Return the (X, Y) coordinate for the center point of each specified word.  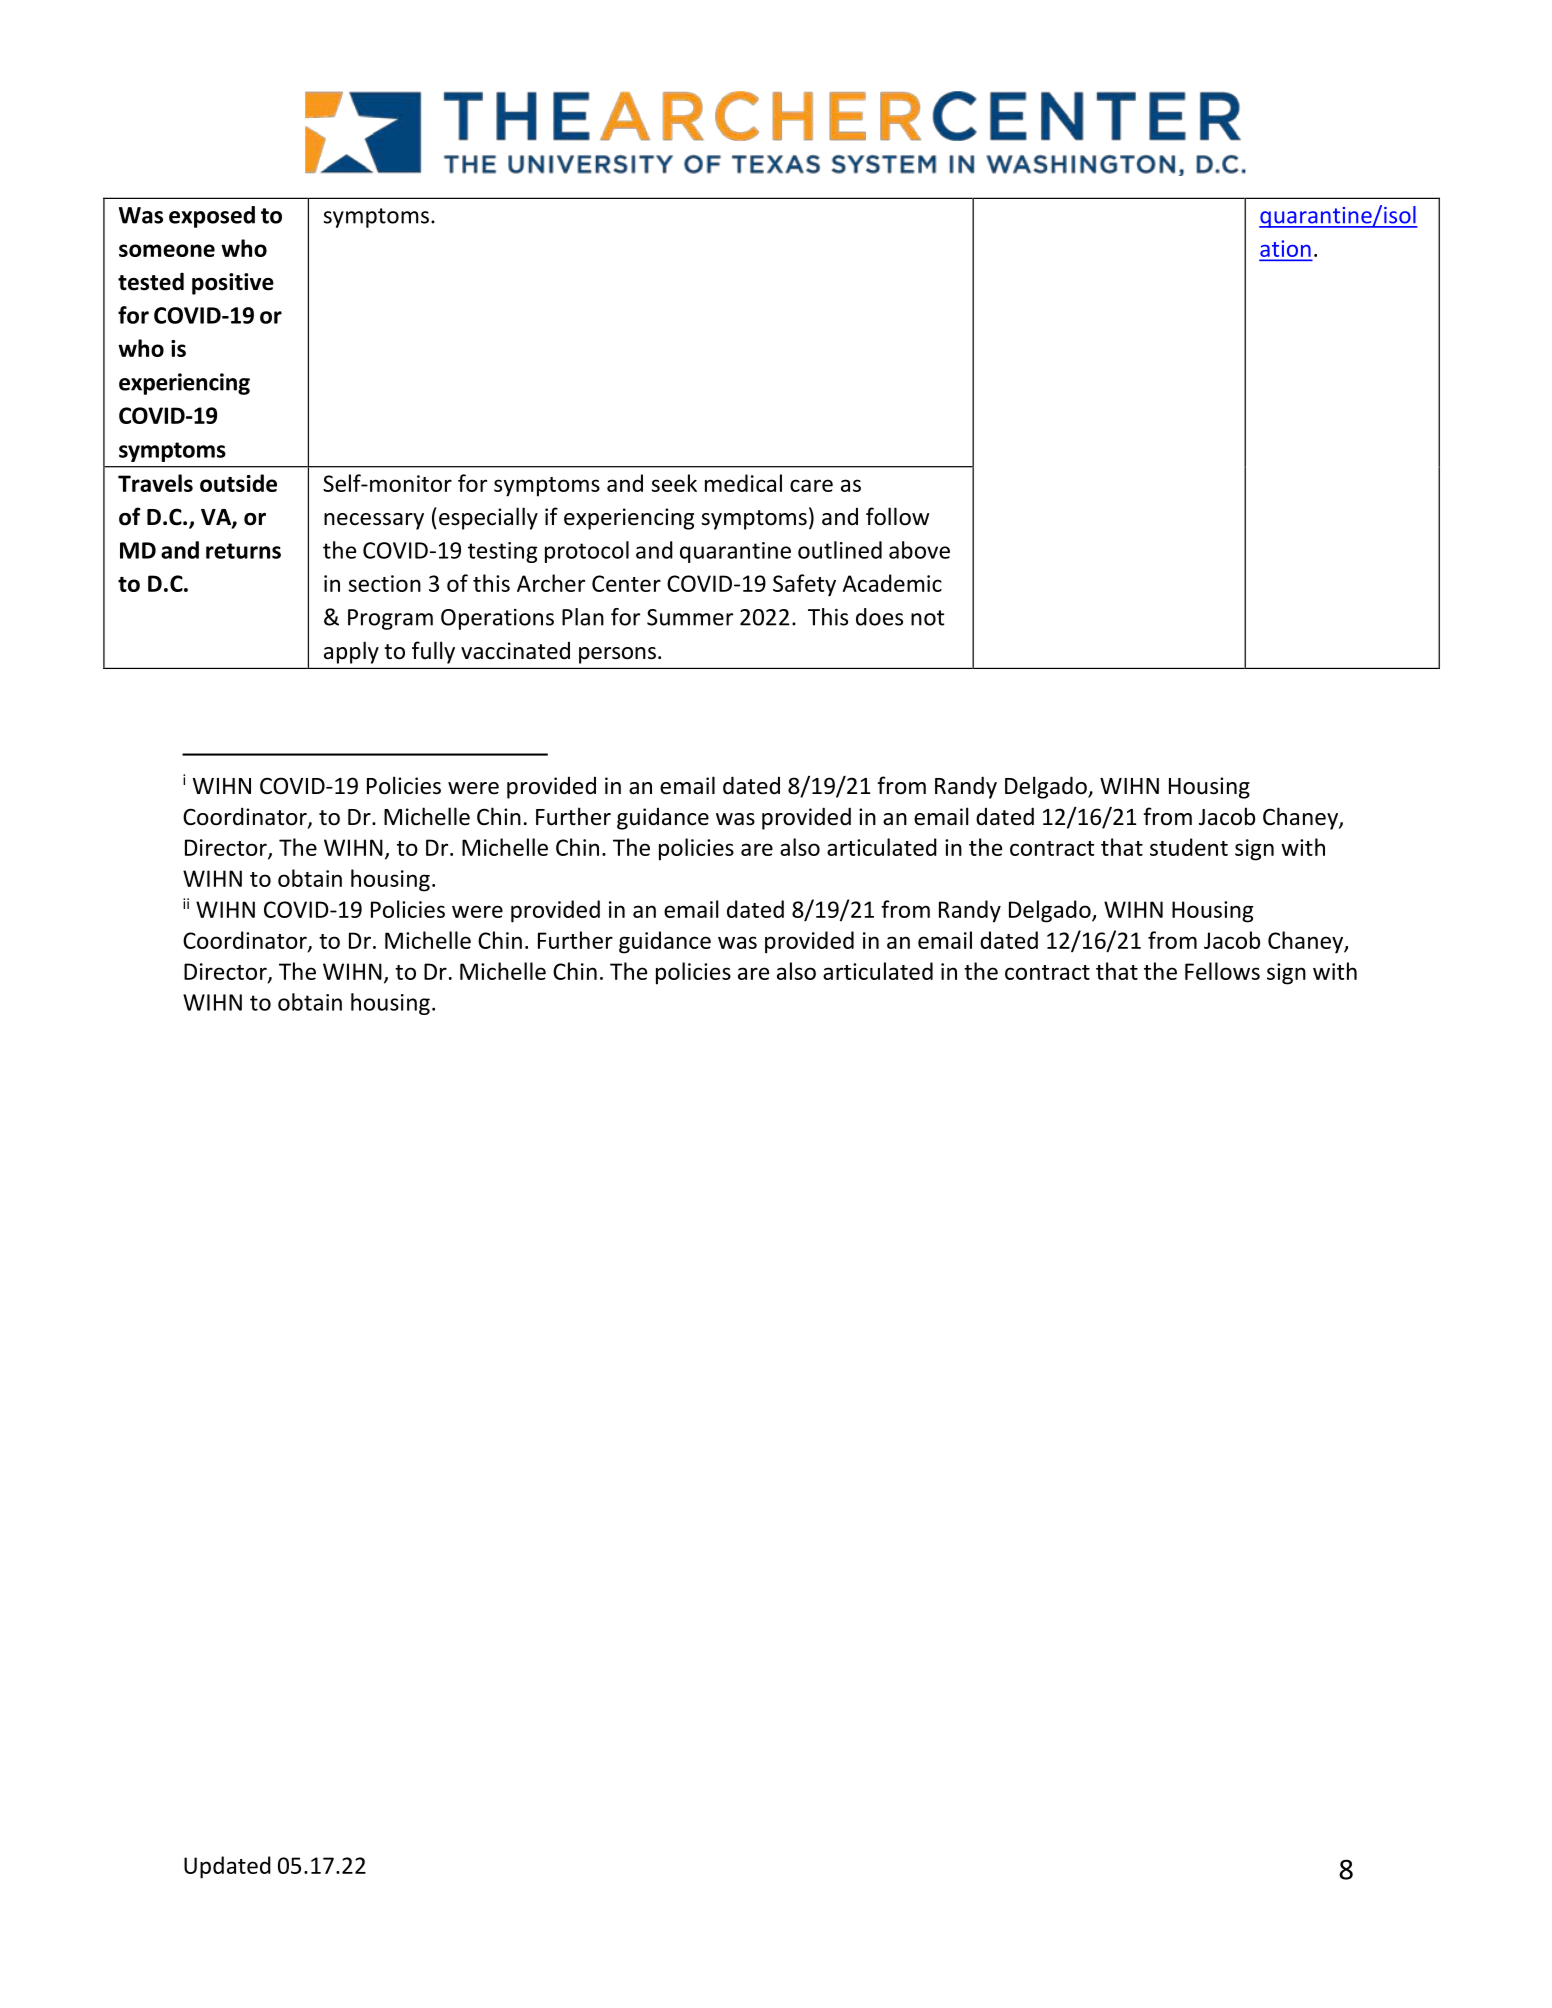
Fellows (1222, 971)
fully (433, 652)
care (811, 485)
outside (238, 483)
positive (233, 284)
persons (617, 655)
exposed (212, 217)
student (1189, 847)
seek (674, 483)
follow (897, 516)
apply (351, 652)
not (927, 618)
